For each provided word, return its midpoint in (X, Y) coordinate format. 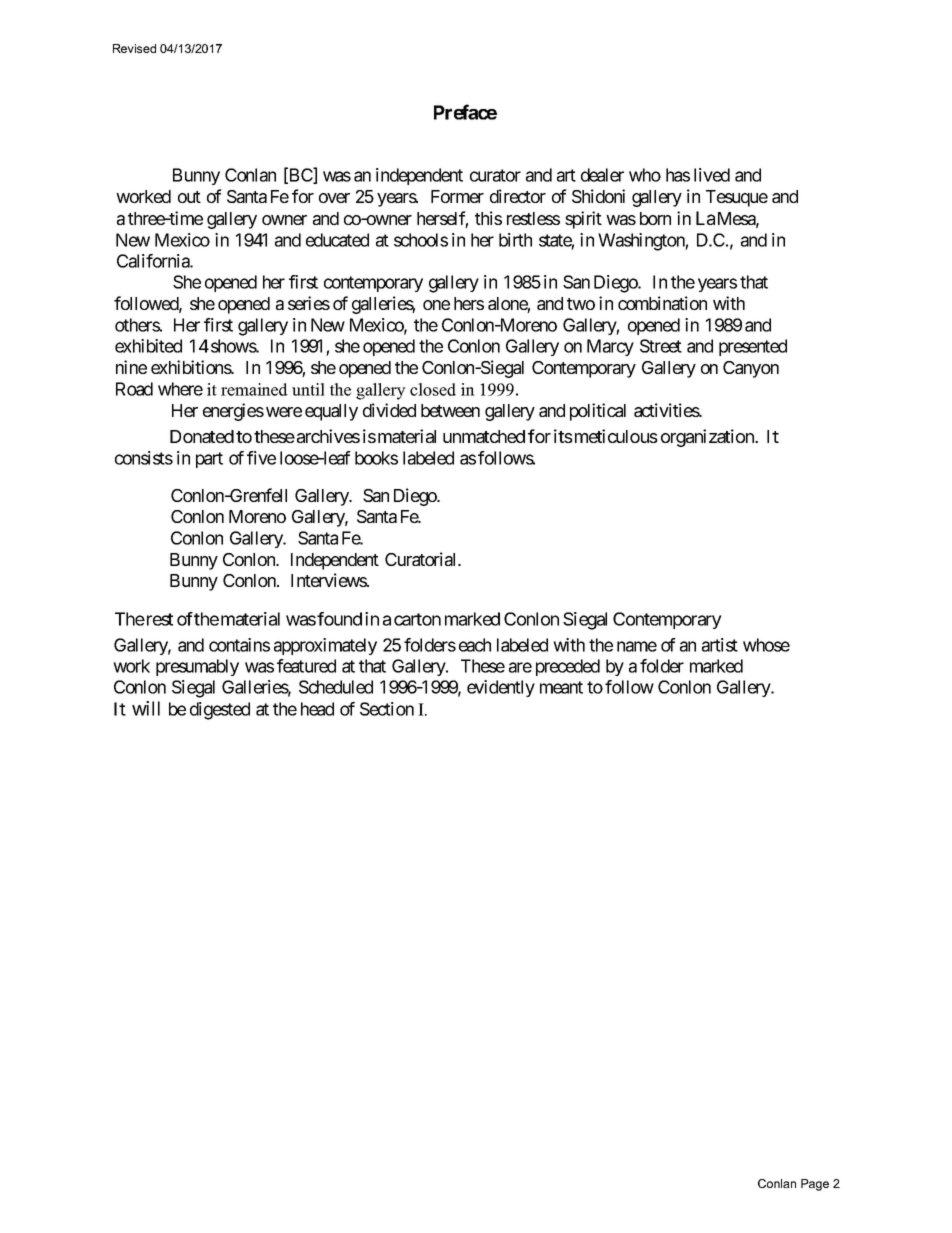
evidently (501, 688)
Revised (134, 48)
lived (712, 175)
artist (720, 645)
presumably (197, 667)
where (180, 389)
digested (220, 711)
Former (457, 196)
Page (815, 1185)
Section (387, 709)
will (146, 708)
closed (433, 389)
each (475, 645)
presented (753, 347)
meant (561, 687)
